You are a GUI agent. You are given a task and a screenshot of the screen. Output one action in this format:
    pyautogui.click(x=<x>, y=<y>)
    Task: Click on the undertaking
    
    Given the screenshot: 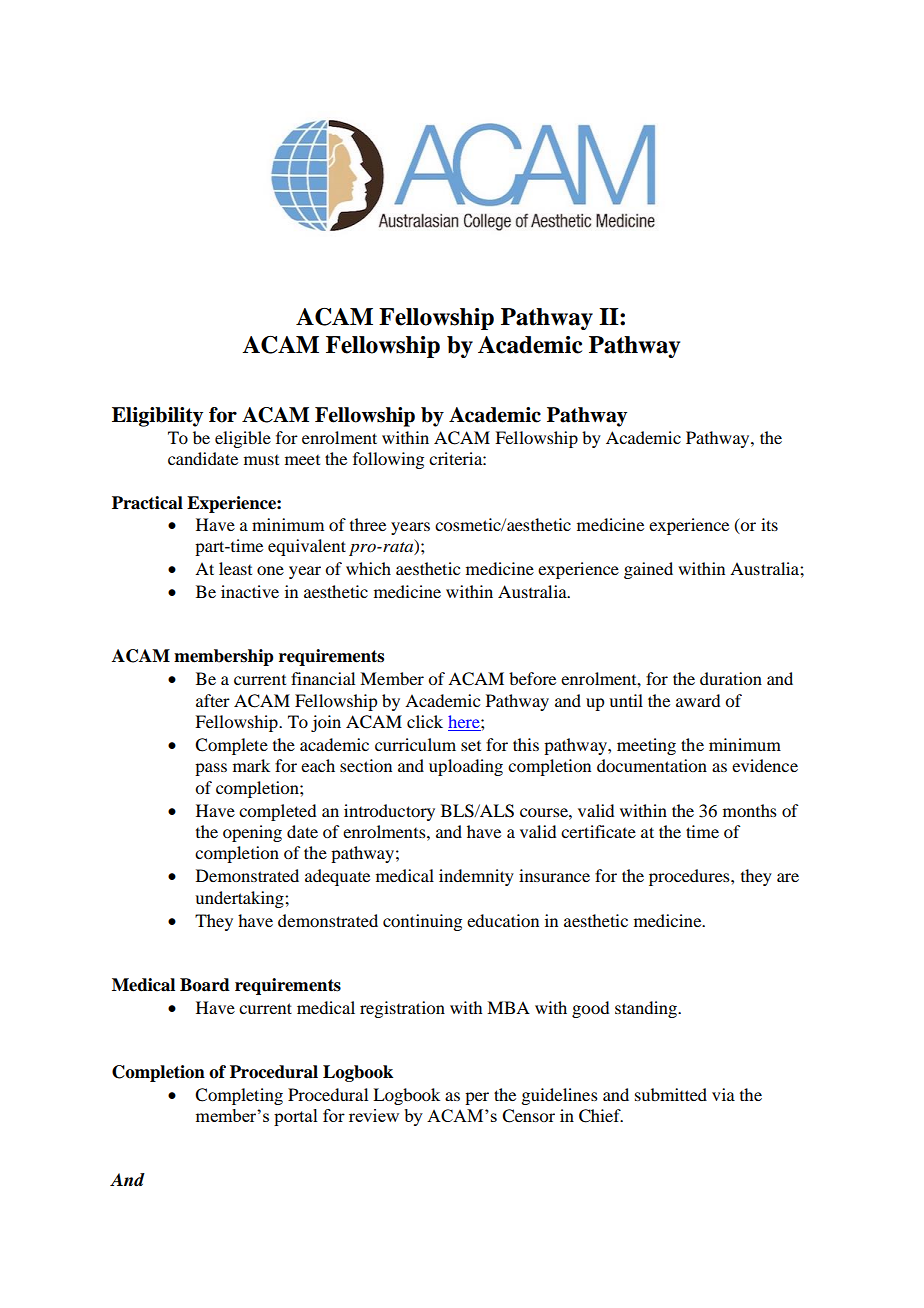 What is the action you would take?
    pyautogui.click(x=240, y=899)
